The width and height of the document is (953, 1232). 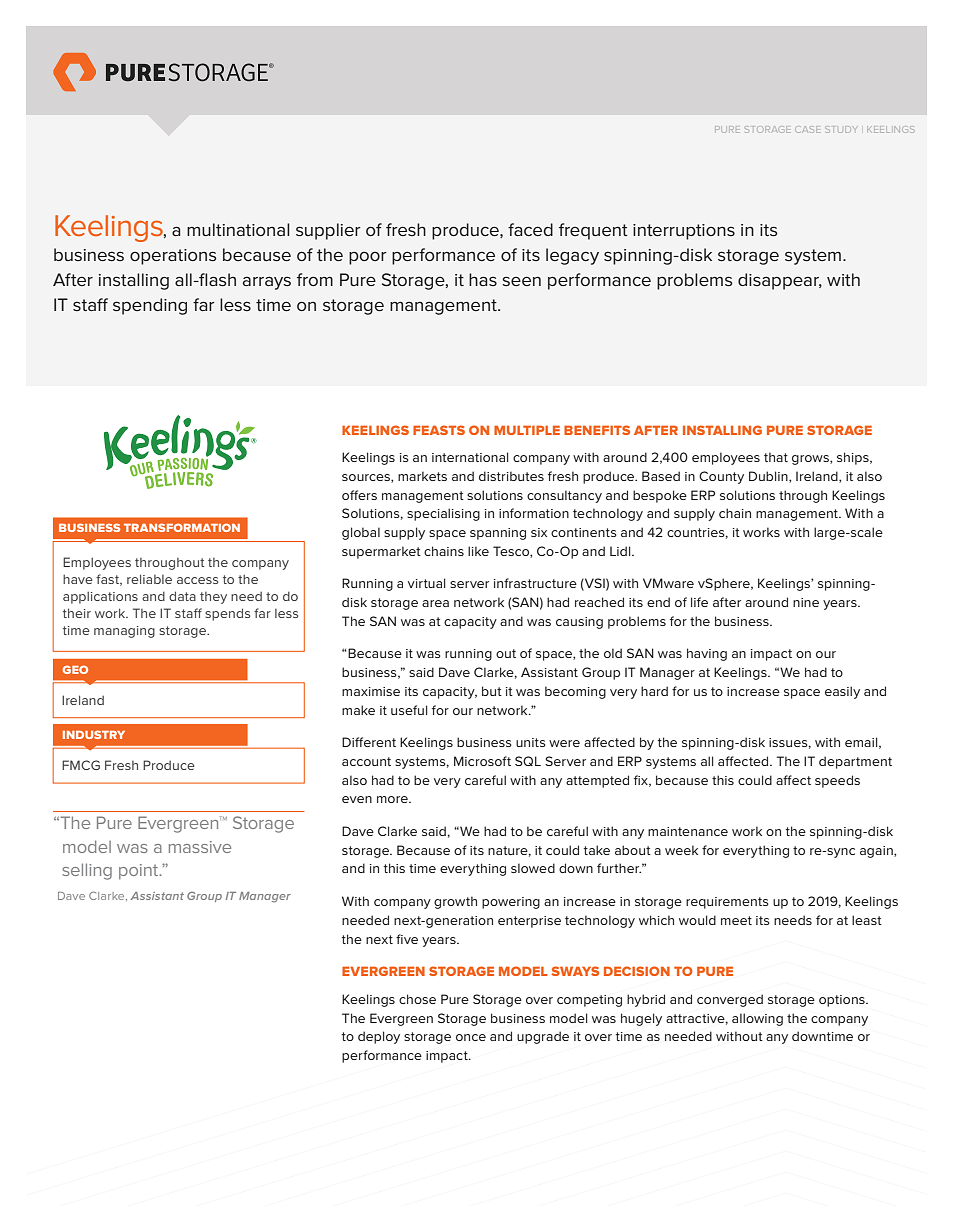 What do you see at coordinates (757, 1019) in the document?
I see `allowing` at bounding box center [757, 1019].
